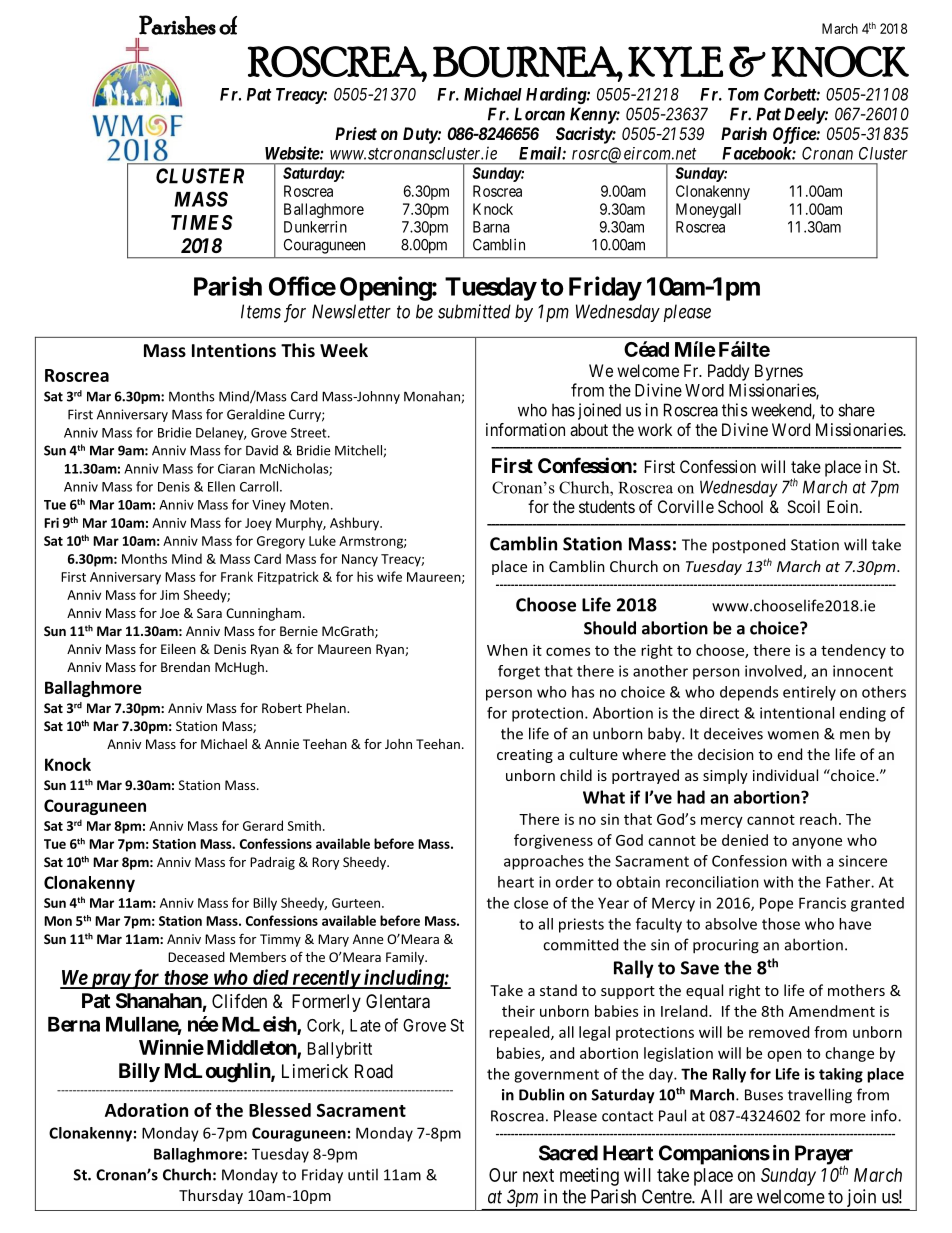  What do you see at coordinates (675, 61) in the image?
I see `KYLE` at bounding box center [675, 61].
